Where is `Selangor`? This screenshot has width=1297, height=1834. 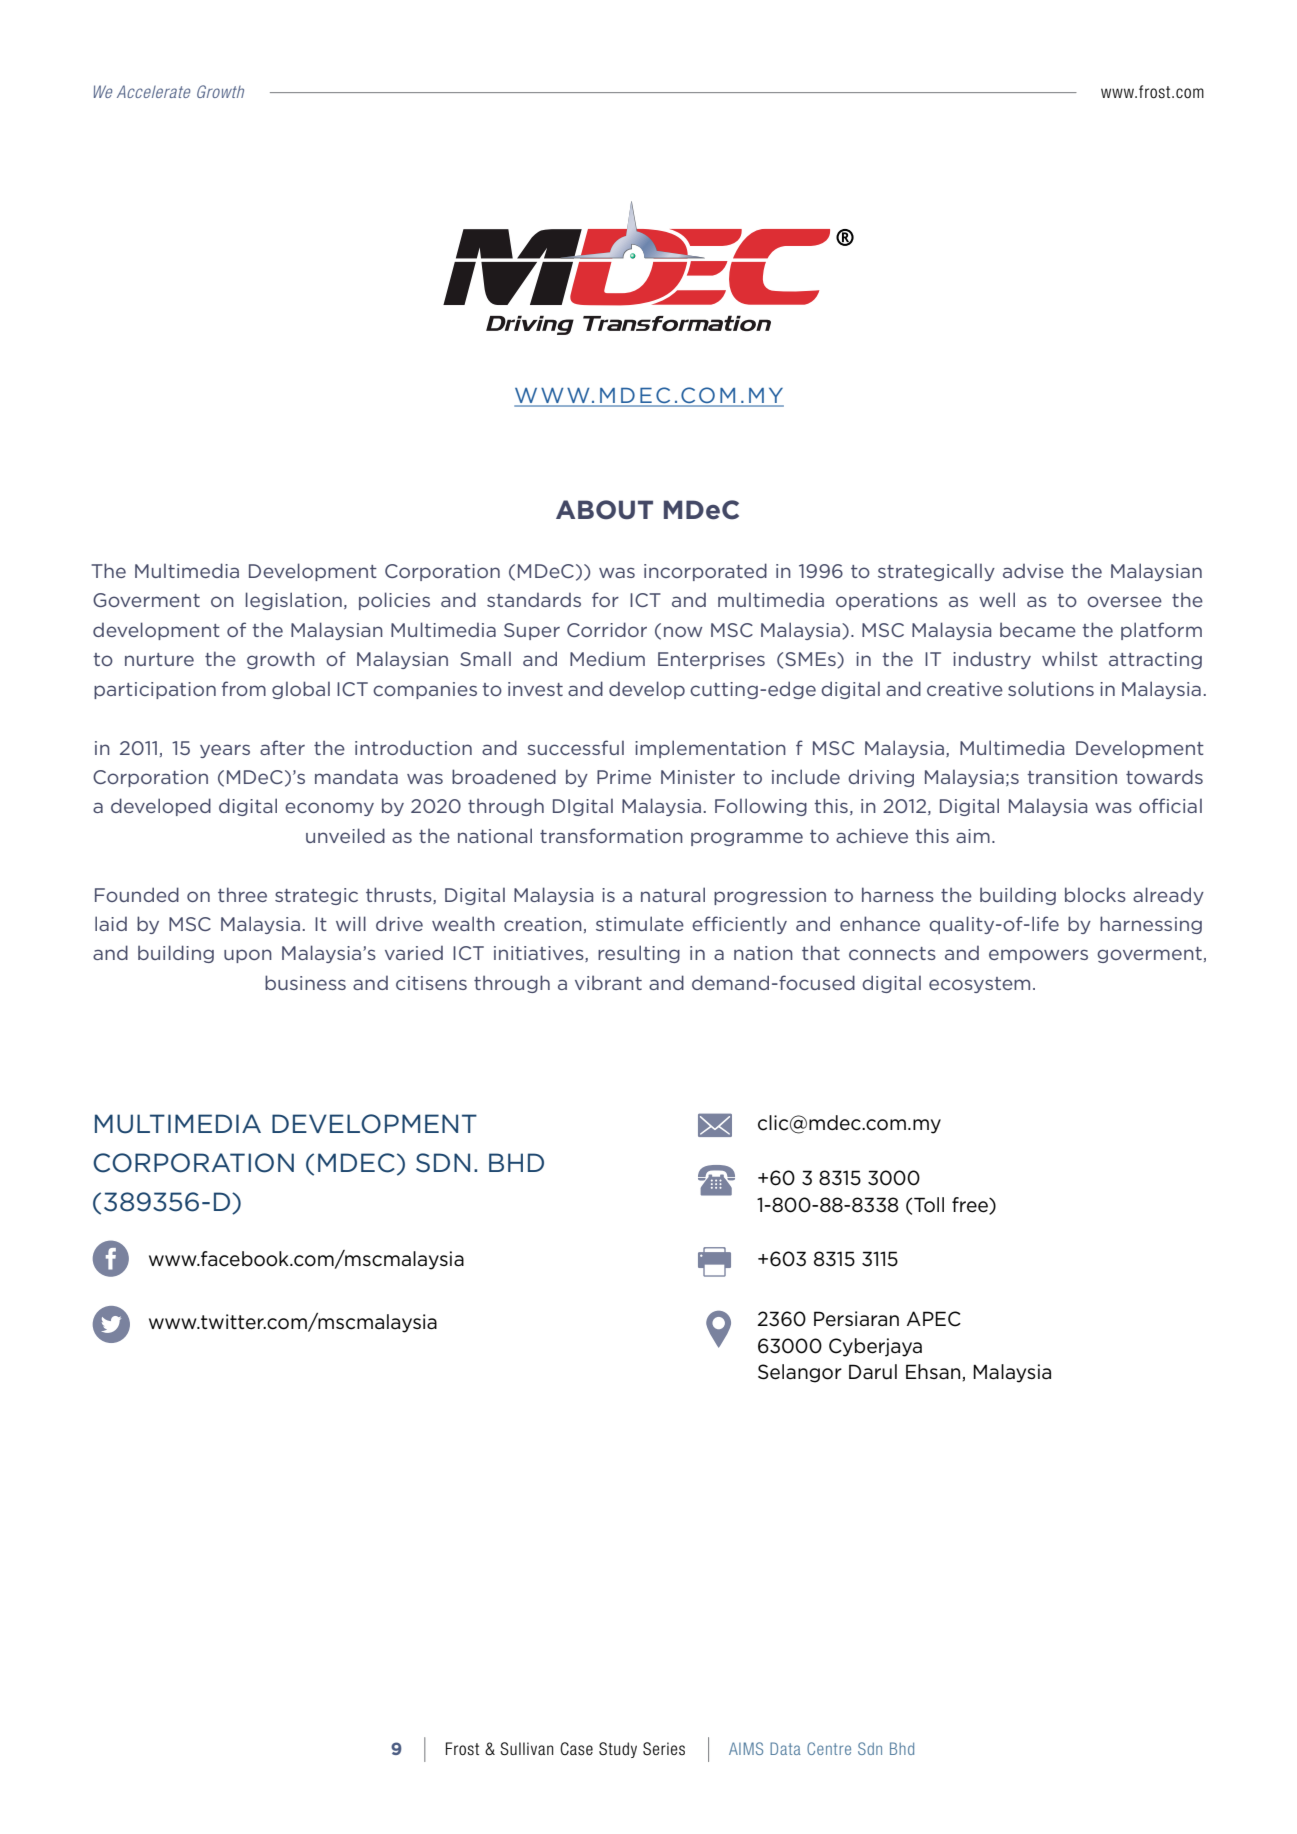 Selangor is located at coordinates (800, 1373).
